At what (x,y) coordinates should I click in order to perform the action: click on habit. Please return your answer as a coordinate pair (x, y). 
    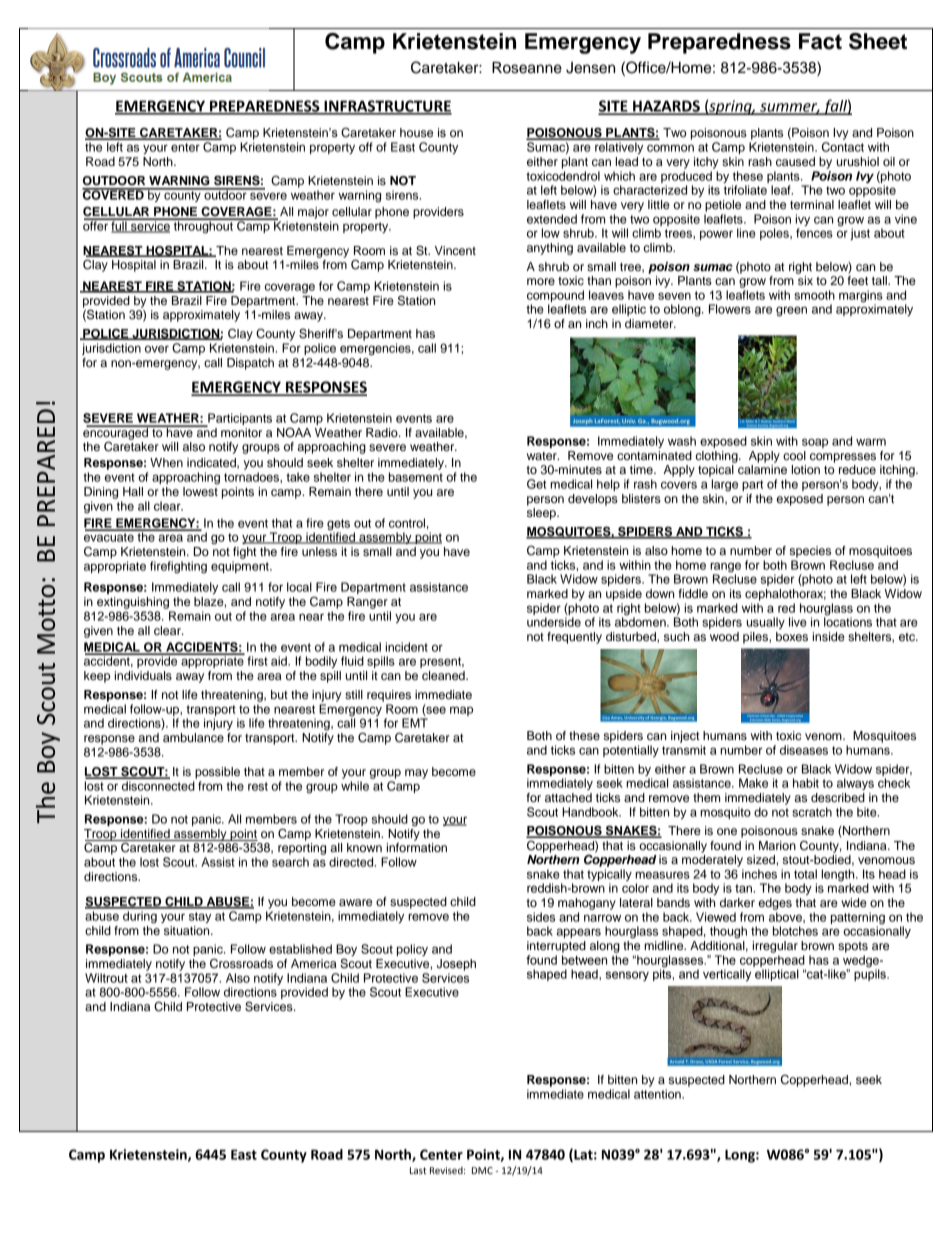
    Looking at the image, I should click on (806, 783).
